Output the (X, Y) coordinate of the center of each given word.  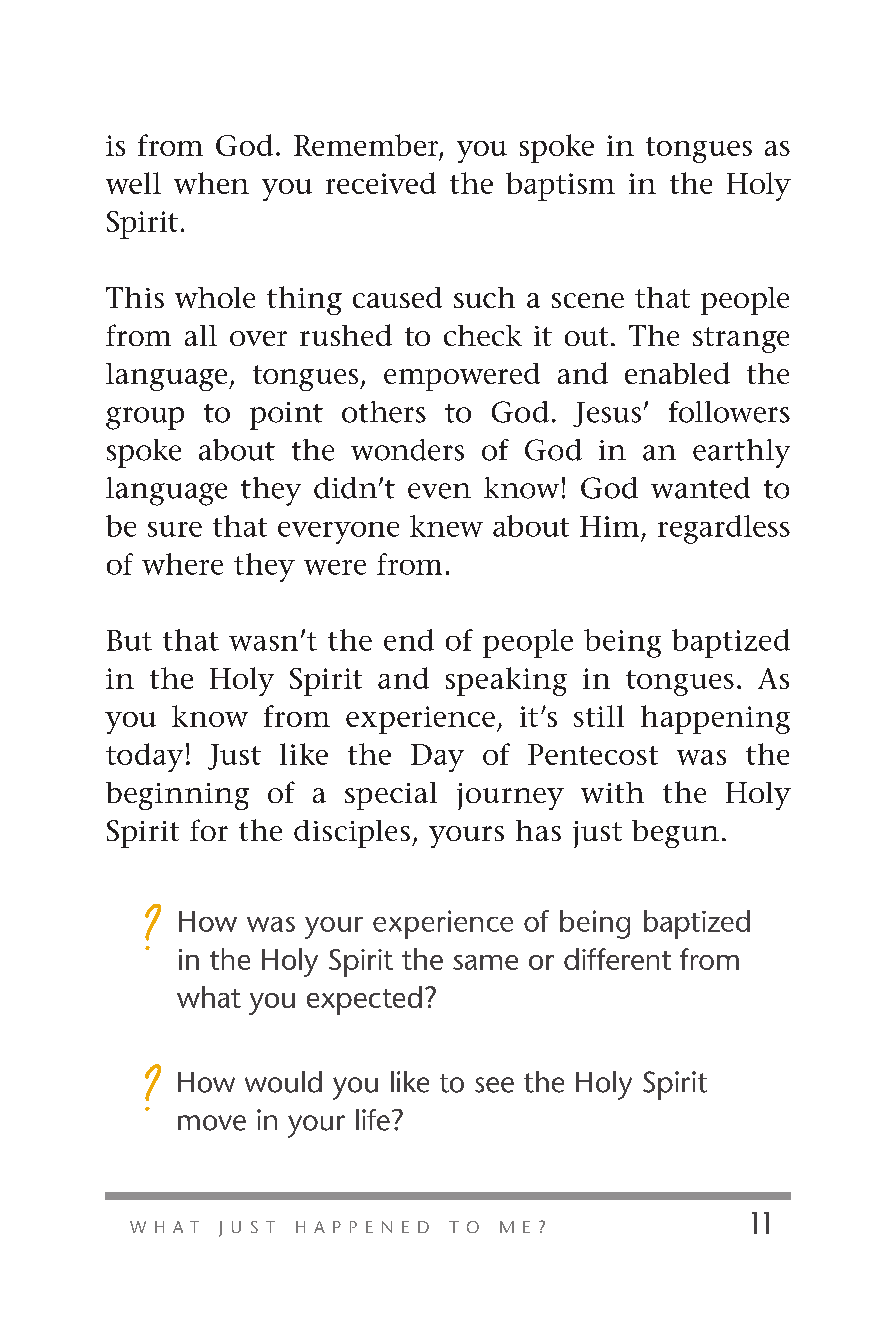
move (212, 1123)
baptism (560, 186)
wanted (700, 488)
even (439, 491)
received (381, 183)
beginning (177, 796)
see (494, 1085)
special (391, 796)
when (211, 183)
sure (175, 529)
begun (675, 834)
